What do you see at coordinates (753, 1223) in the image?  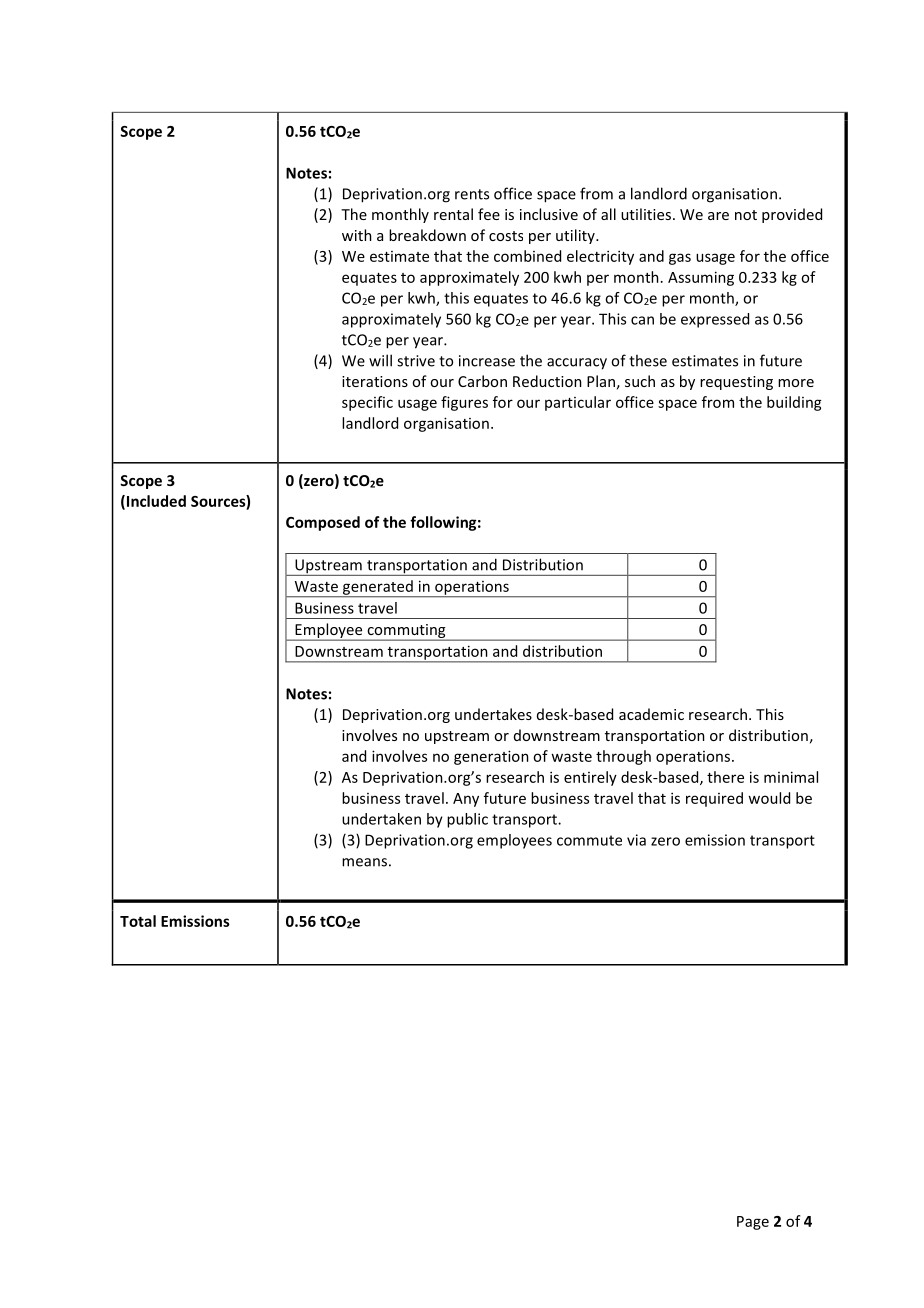 I see `Page` at bounding box center [753, 1223].
